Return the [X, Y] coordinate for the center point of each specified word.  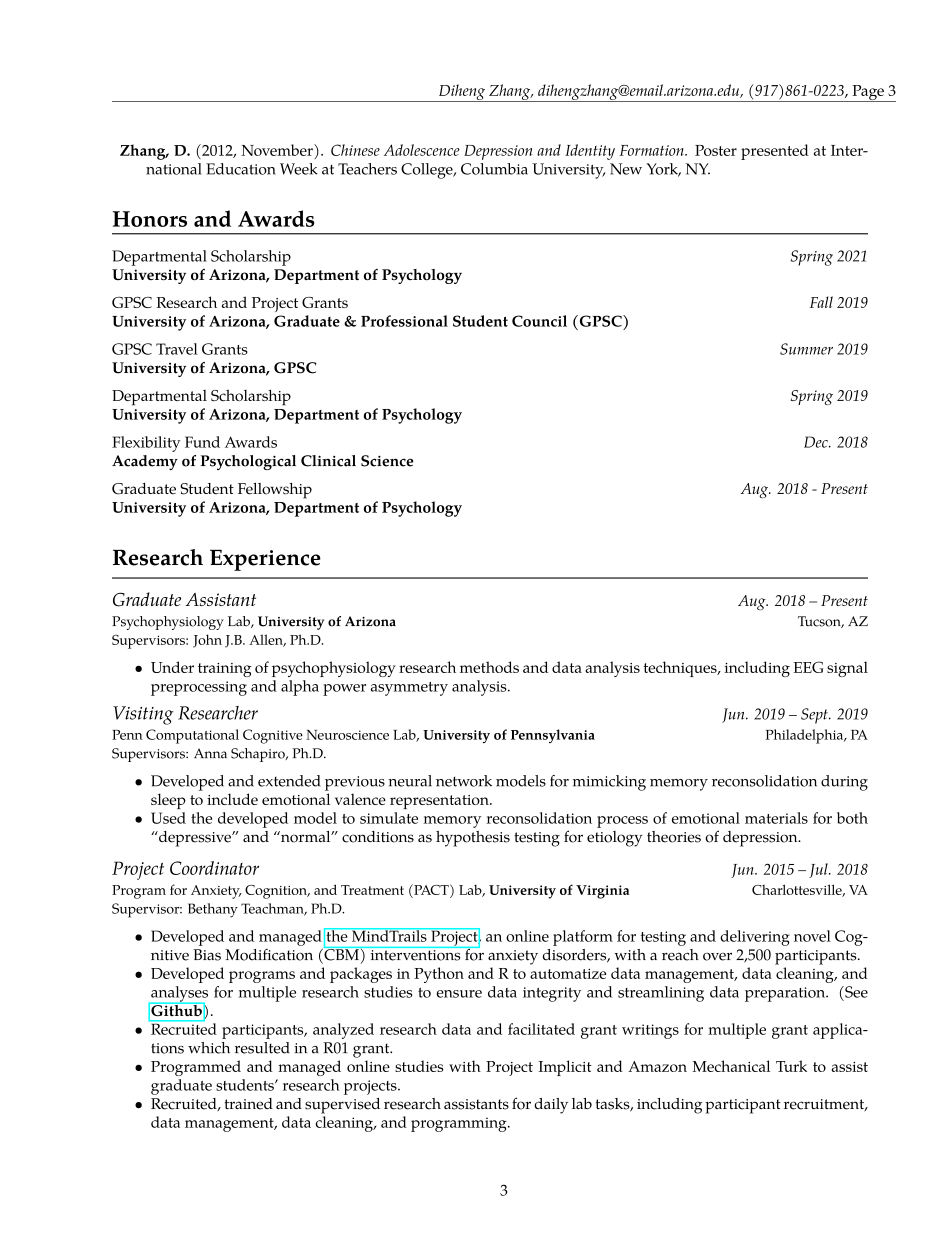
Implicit [565, 1068]
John [207, 641]
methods [489, 667]
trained [248, 1104]
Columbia [494, 169]
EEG [808, 667]
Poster [716, 150]
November [278, 150]
